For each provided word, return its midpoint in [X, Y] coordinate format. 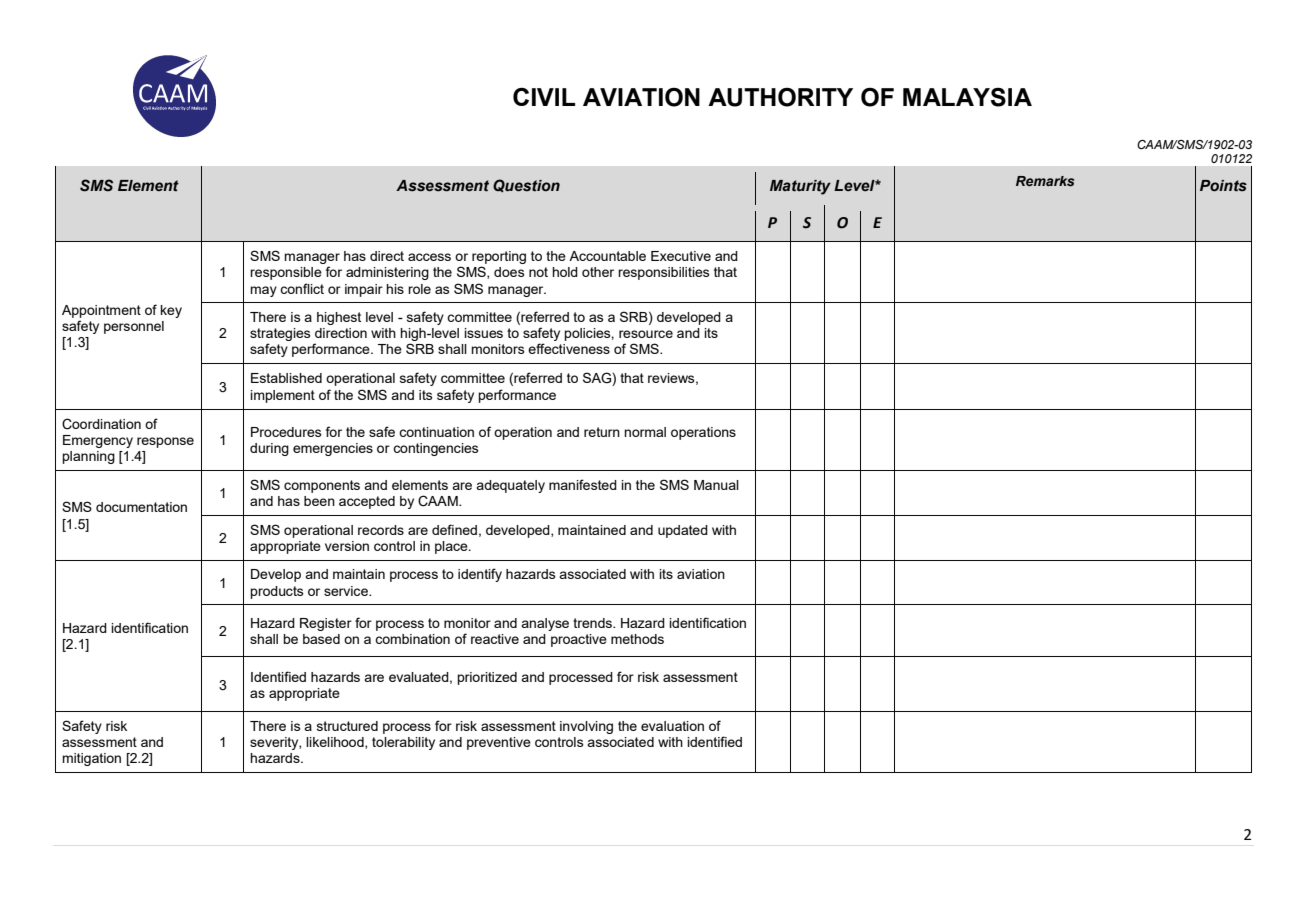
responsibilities [664, 273]
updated [683, 531]
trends [593, 623]
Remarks [1045, 181]
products [277, 592]
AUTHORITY [780, 97]
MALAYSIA [967, 97]
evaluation [672, 726]
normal [645, 432]
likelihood [336, 743]
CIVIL [544, 97]
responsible [286, 273]
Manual [716, 485]
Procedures [286, 432]
